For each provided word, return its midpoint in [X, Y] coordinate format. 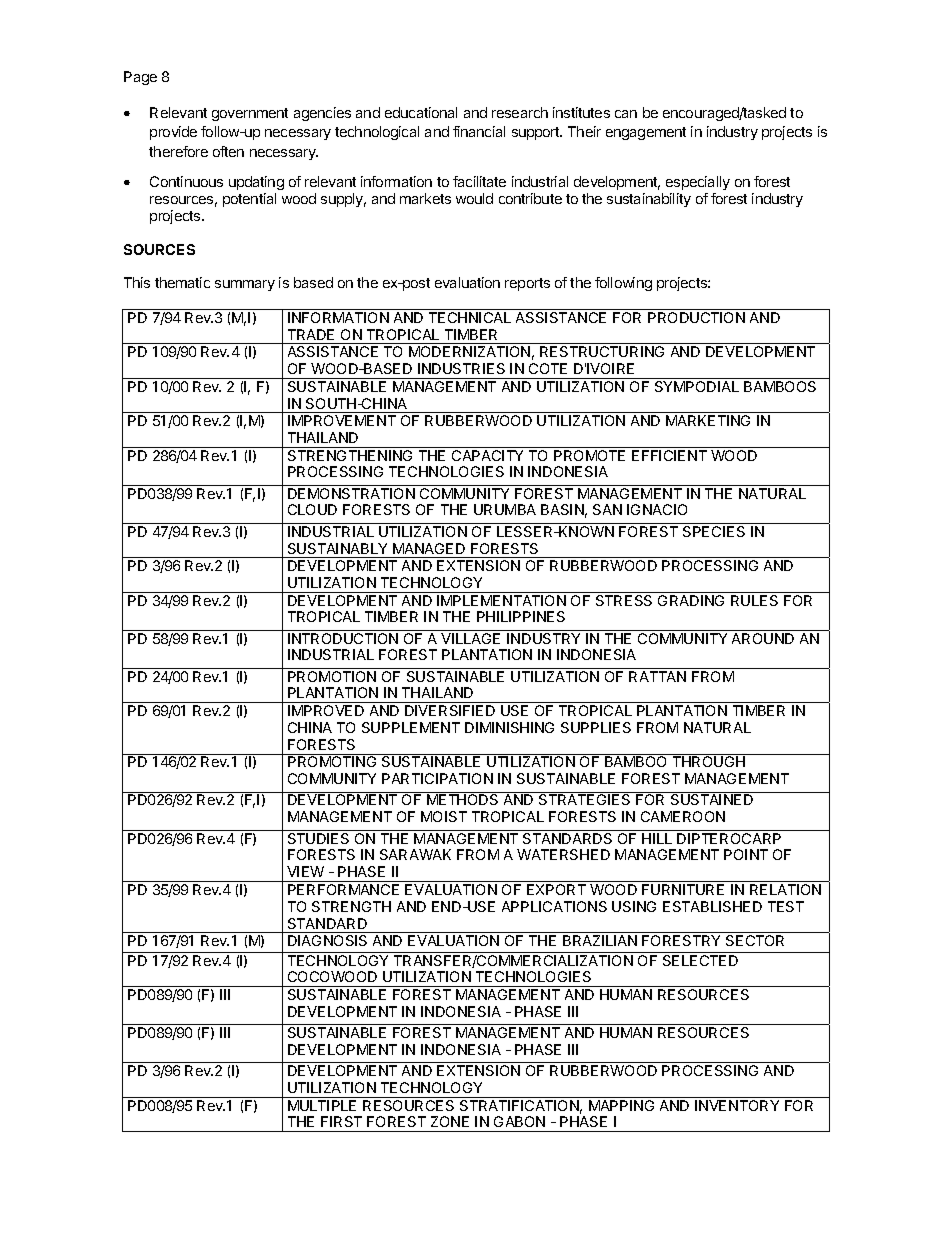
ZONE [450, 1121]
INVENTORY [737, 1105]
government [250, 114]
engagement [646, 133]
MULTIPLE [322, 1105]
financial [479, 131]
